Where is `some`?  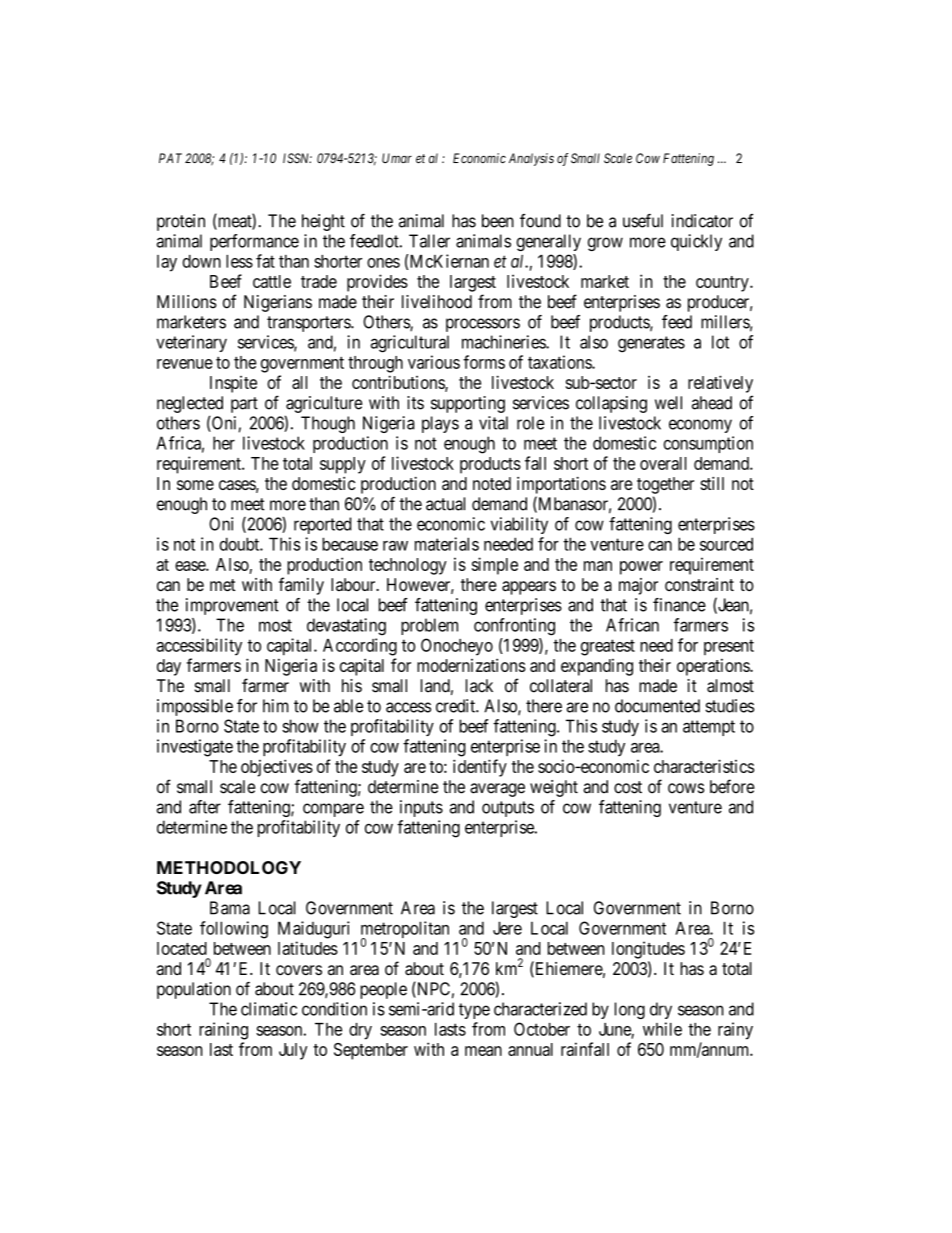 some is located at coordinates (195, 485).
